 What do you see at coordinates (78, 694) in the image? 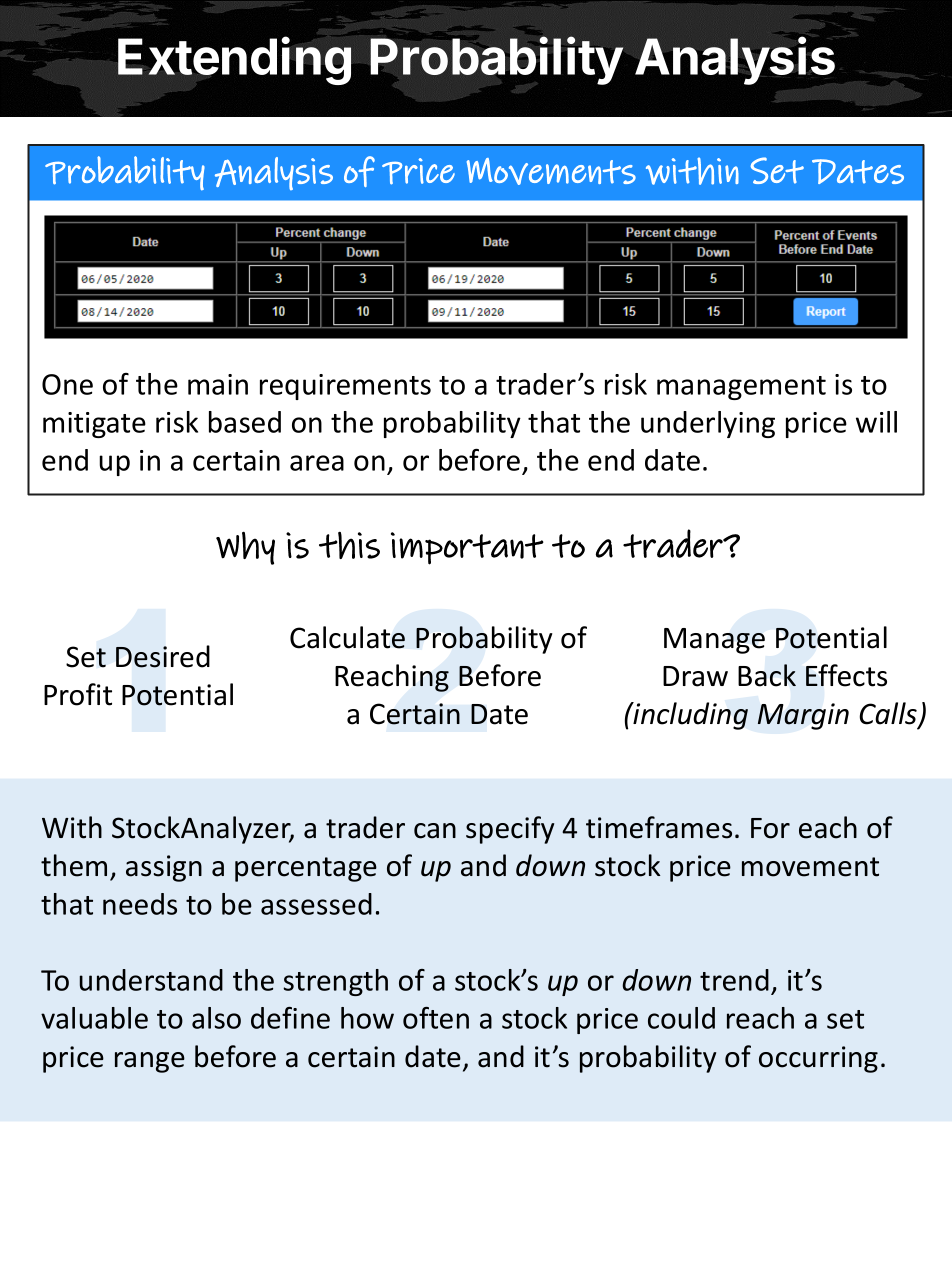
I see `Profit` at bounding box center [78, 694].
